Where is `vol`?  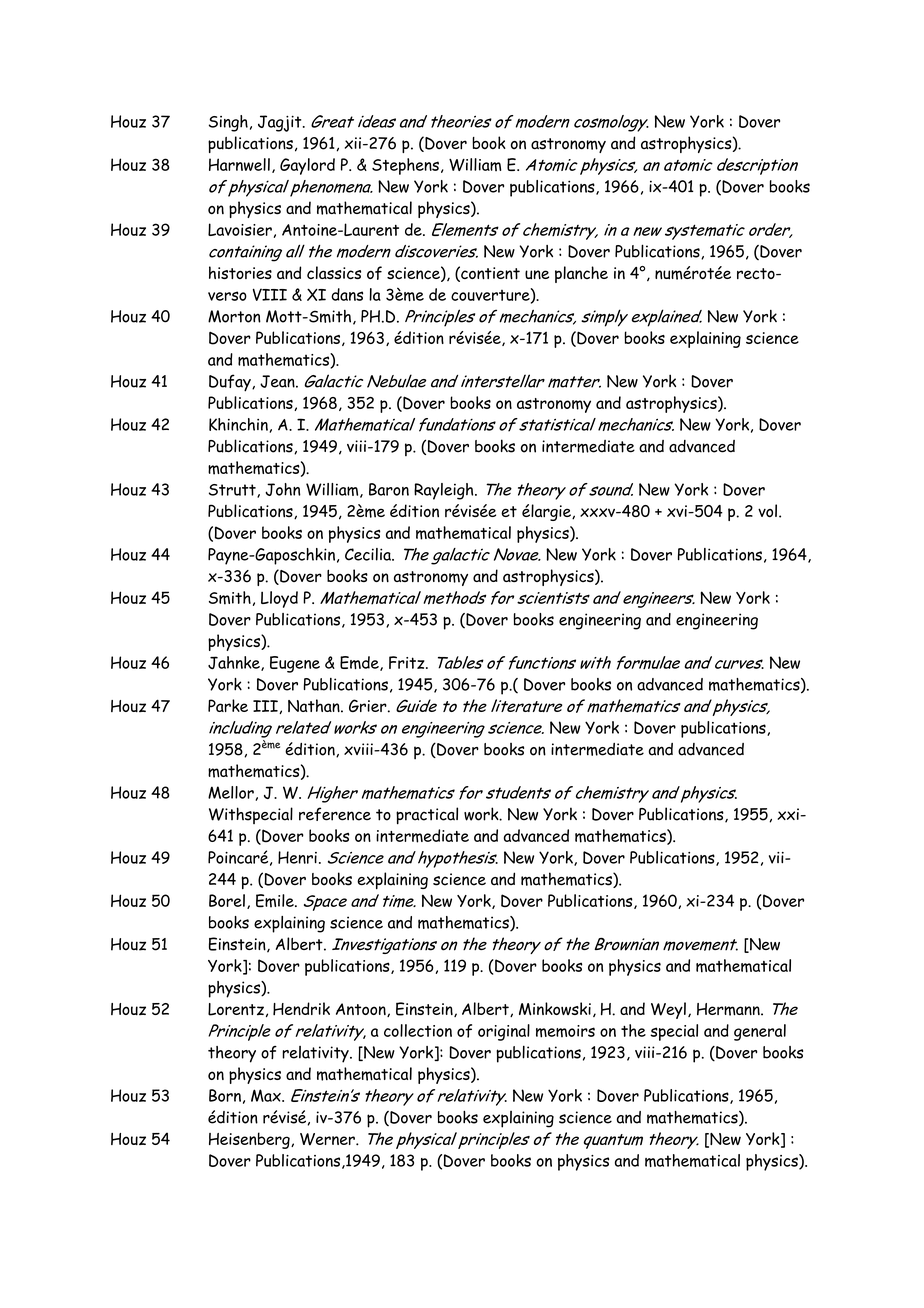 vol is located at coordinates (767, 510).
